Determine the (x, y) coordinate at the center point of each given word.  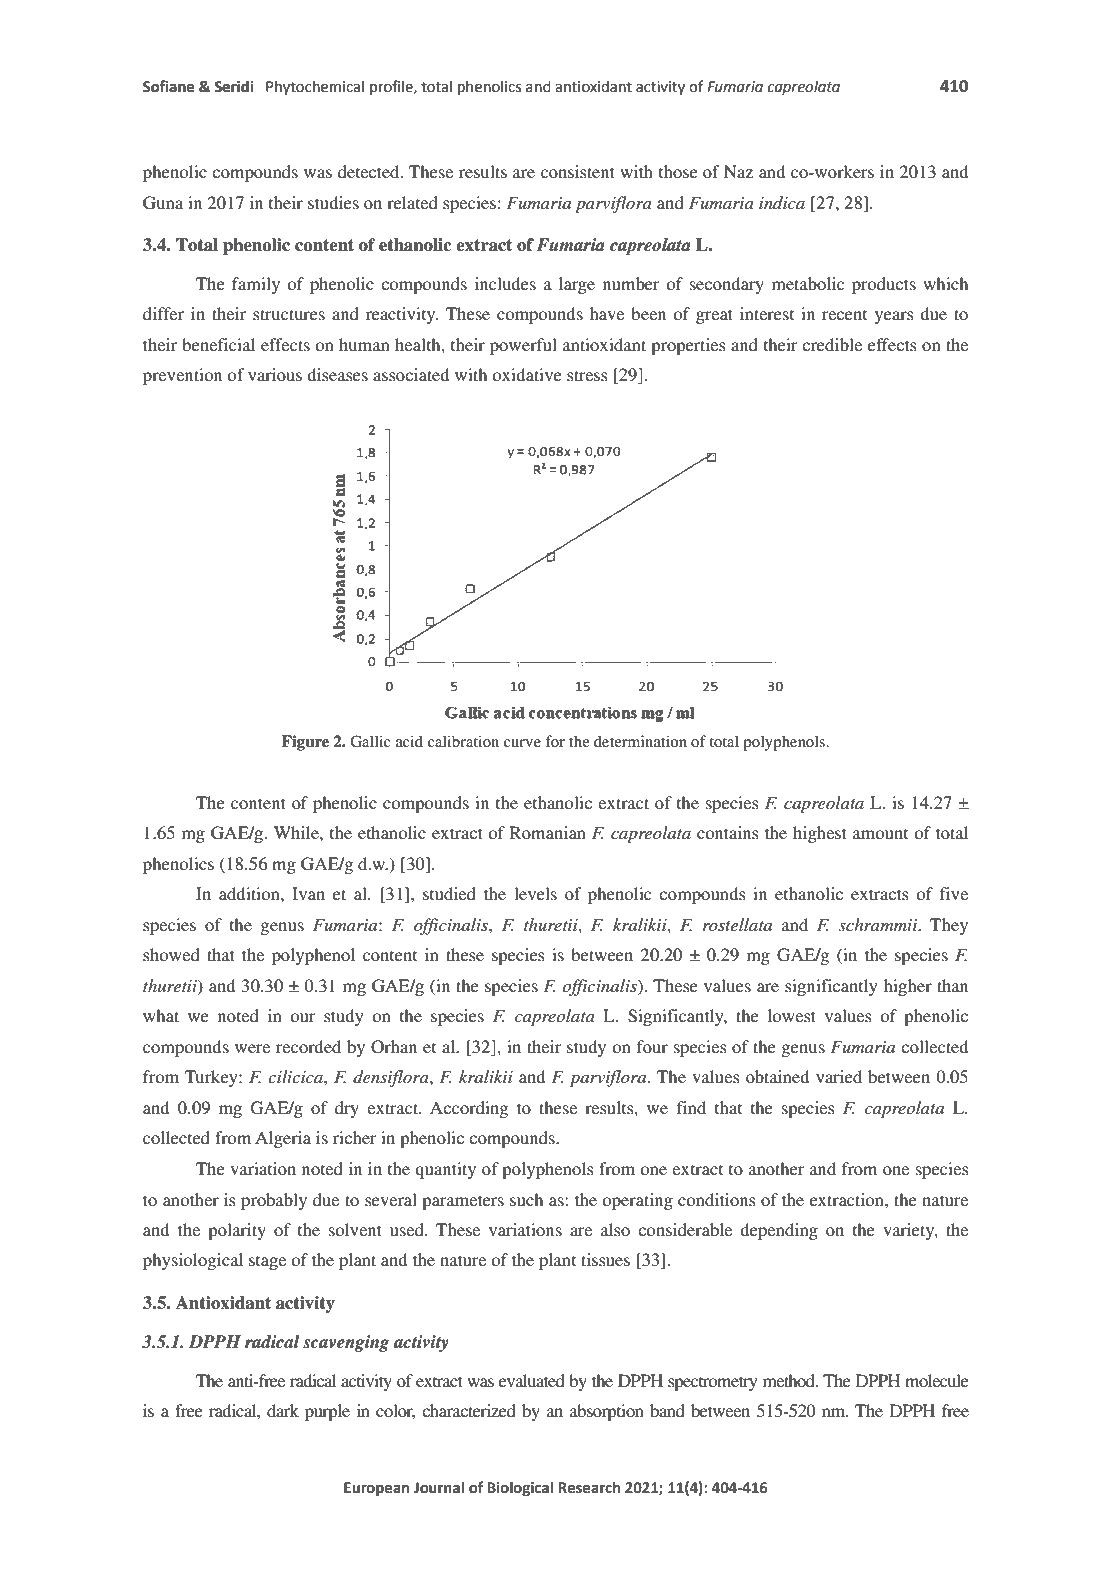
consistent (578, 171)
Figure (305, 743)
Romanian (548, 832)
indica (782, 202)
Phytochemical (315, 87)
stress (587, 375)
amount (880, 834)
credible (832, 344)
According (469, 1109)
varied (839, 1076)
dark (283, 1410)
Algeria (283, 1139)
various (275, 374)
